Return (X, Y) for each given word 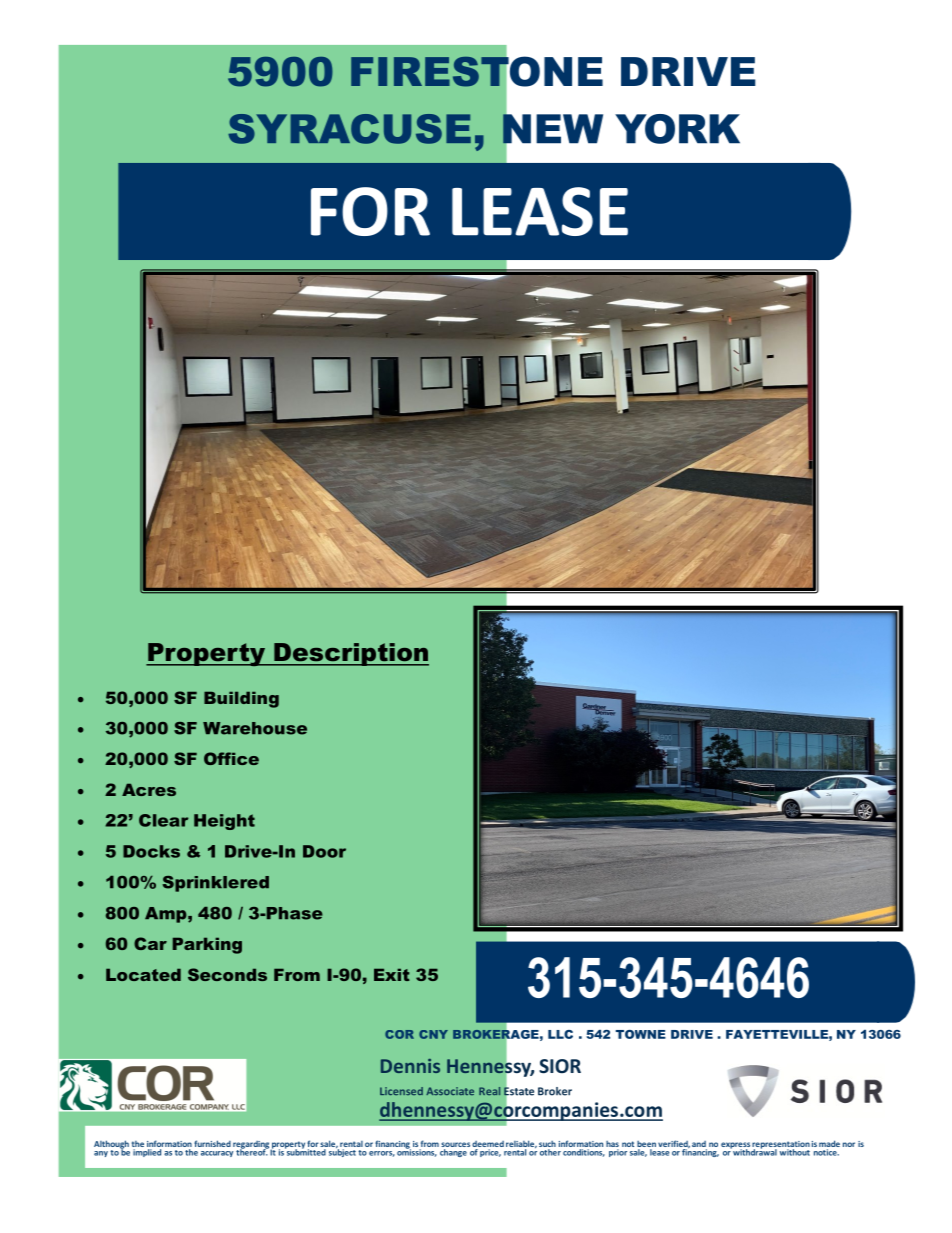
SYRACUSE (349, 129)
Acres (149, 789)
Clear (164, 820)
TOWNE (641, 1034)
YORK (677, 129)
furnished (212, 1143)
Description (350, 654)
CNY (433, 1034)
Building (241, 699)
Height (224, 822)
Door (324, 851)
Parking (207, 945)
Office (231, 758)
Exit (392, 974)
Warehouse (255, 728)
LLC (560, 1034)
